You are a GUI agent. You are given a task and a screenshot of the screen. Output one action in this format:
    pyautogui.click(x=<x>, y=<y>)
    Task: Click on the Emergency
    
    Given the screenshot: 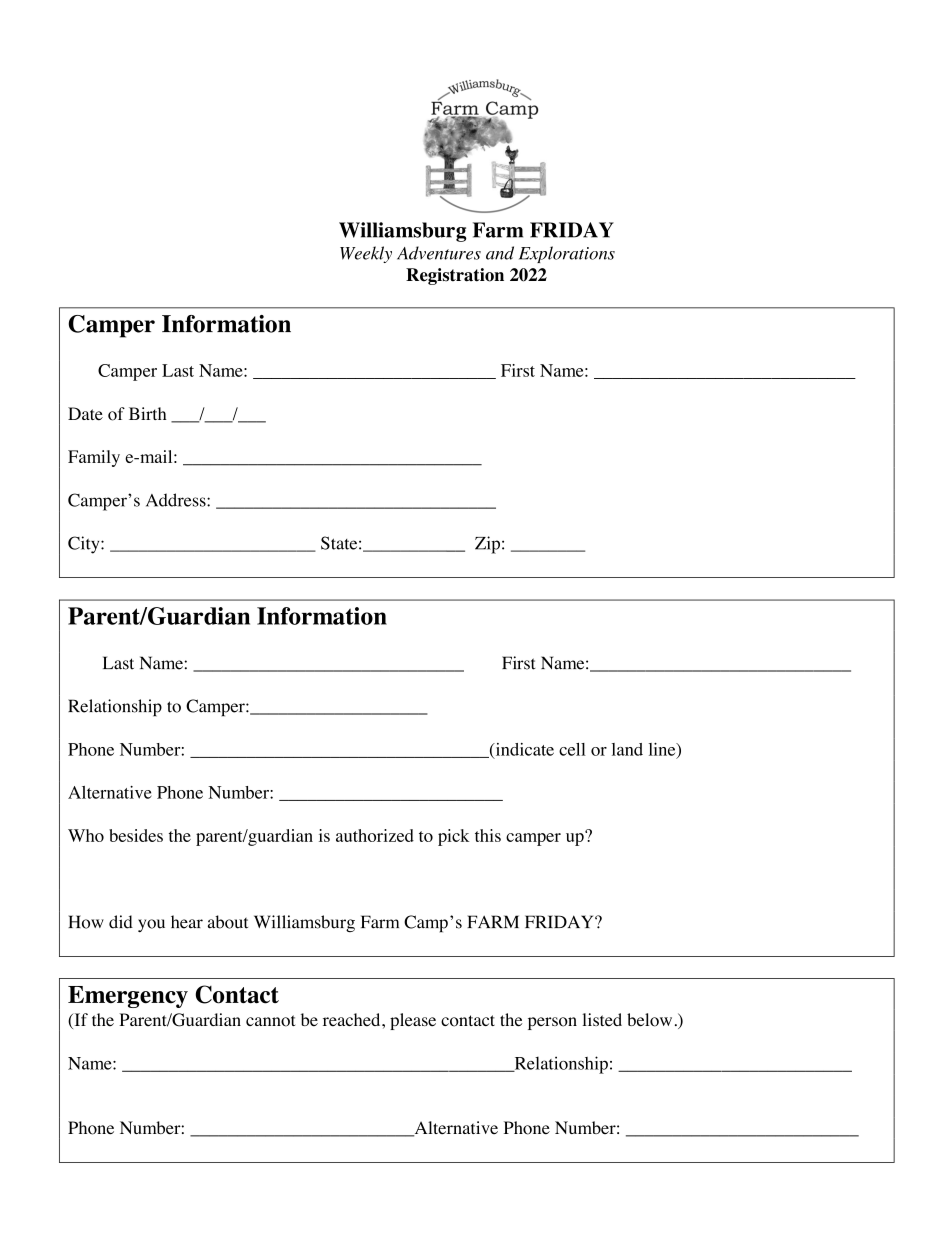 What is the action you would take?
    pyautogui.click(x=128, y=997)
